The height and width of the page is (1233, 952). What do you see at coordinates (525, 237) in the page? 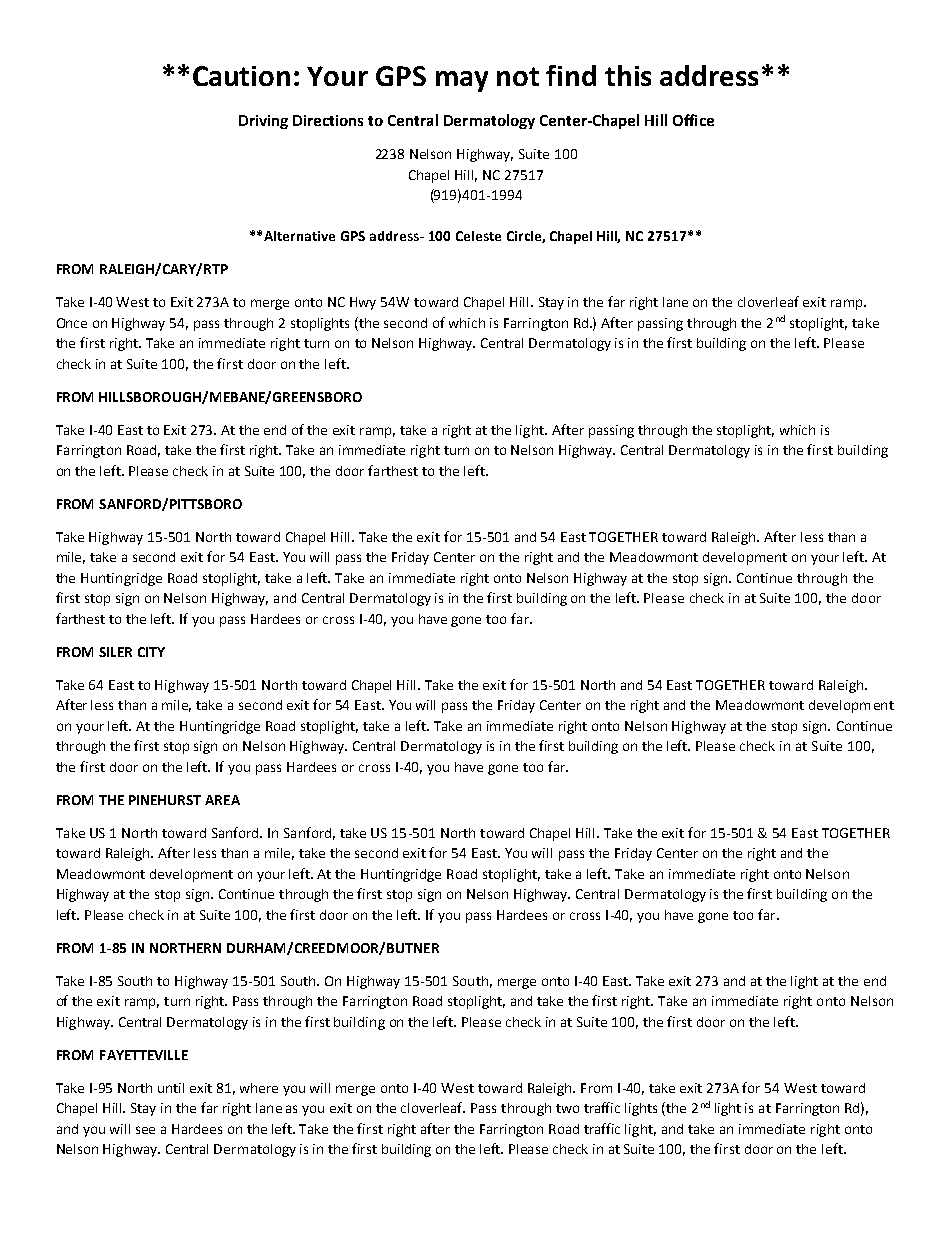
I see `Circle` at bounding box center [525, 237].
